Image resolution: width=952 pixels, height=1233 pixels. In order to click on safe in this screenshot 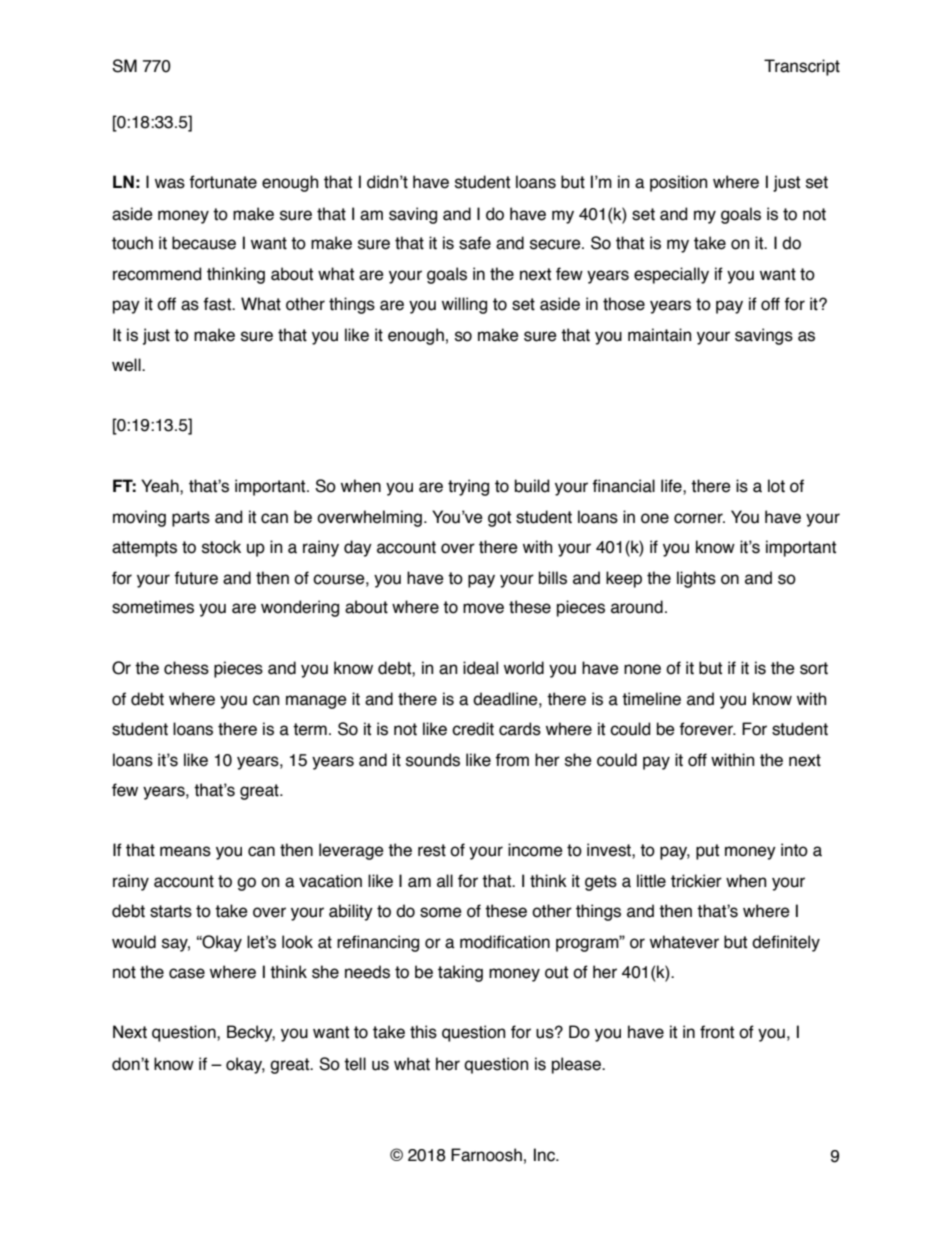, I will do `click(475, 243)`.
